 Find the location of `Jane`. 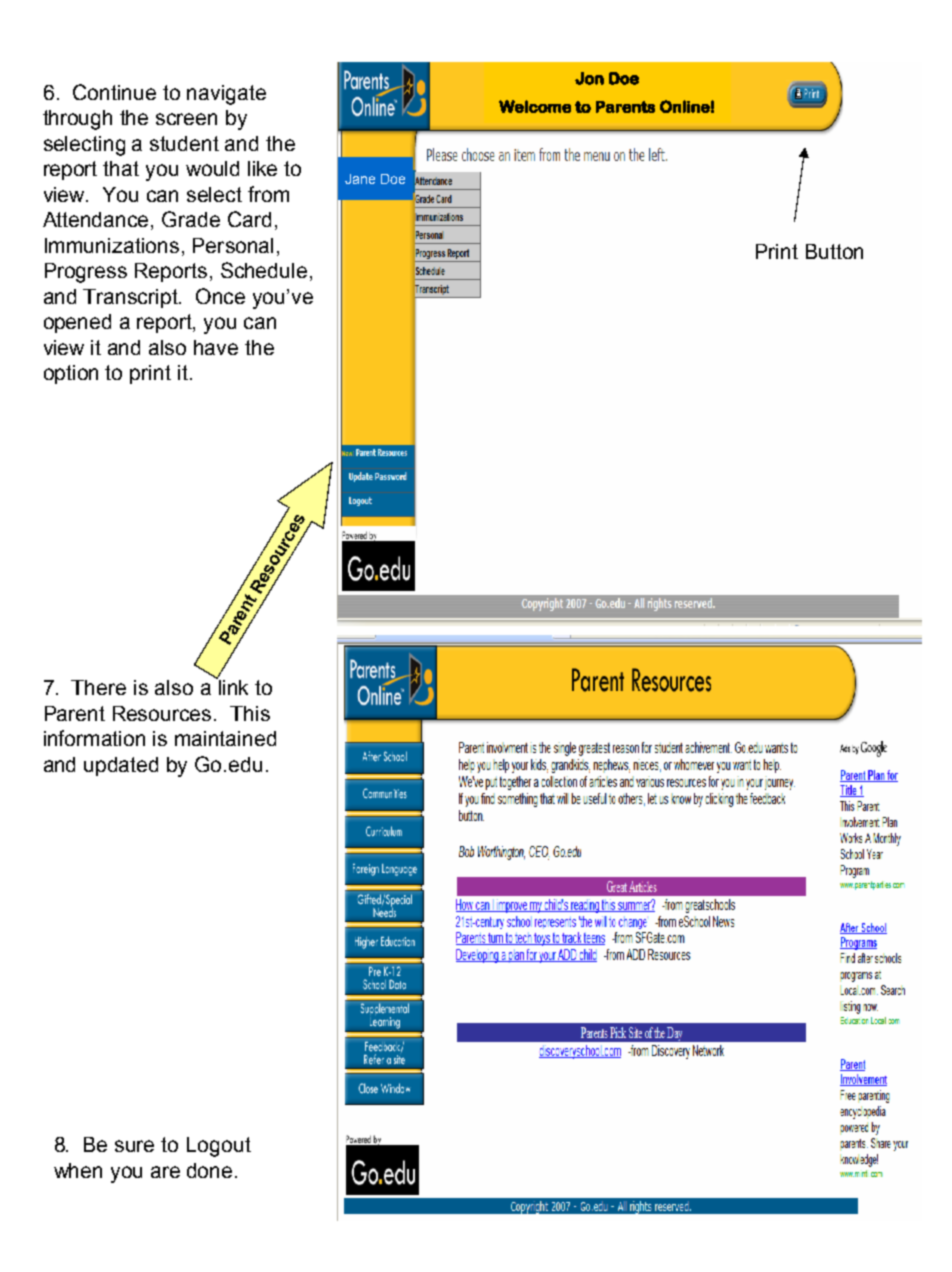

Jane is located at coordinates (360, 179).
